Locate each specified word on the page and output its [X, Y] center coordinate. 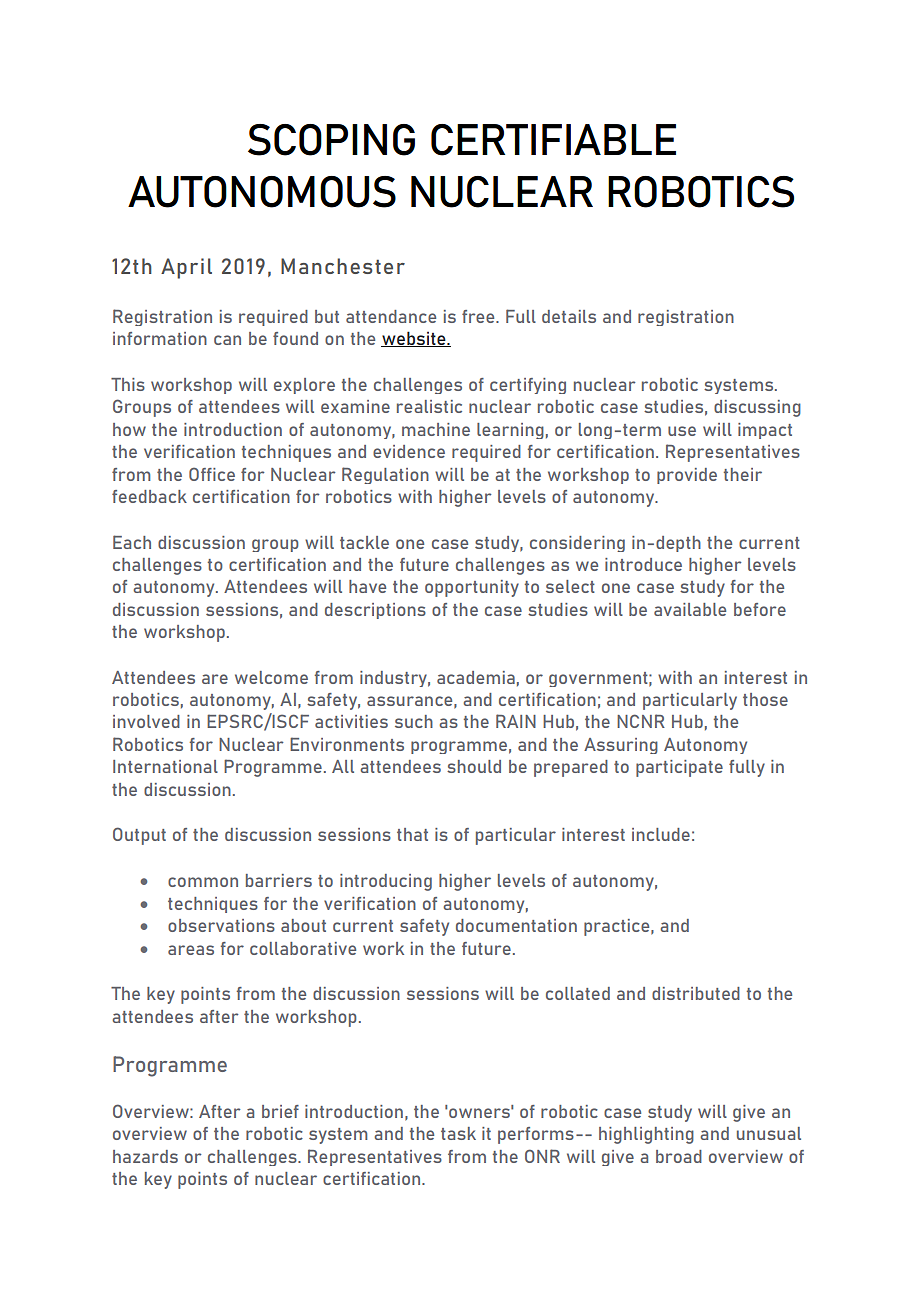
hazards [145, 1156]
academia [476, 677]
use [682, 431]
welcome [271, 677]
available [690, 609]
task [458, 1133]
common [203, 882]
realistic [429, 406]
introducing [386, 882]
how [129, 429]
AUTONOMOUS [262, 192]
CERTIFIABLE [553, 140]
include [661, 834]
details [569, 316]
